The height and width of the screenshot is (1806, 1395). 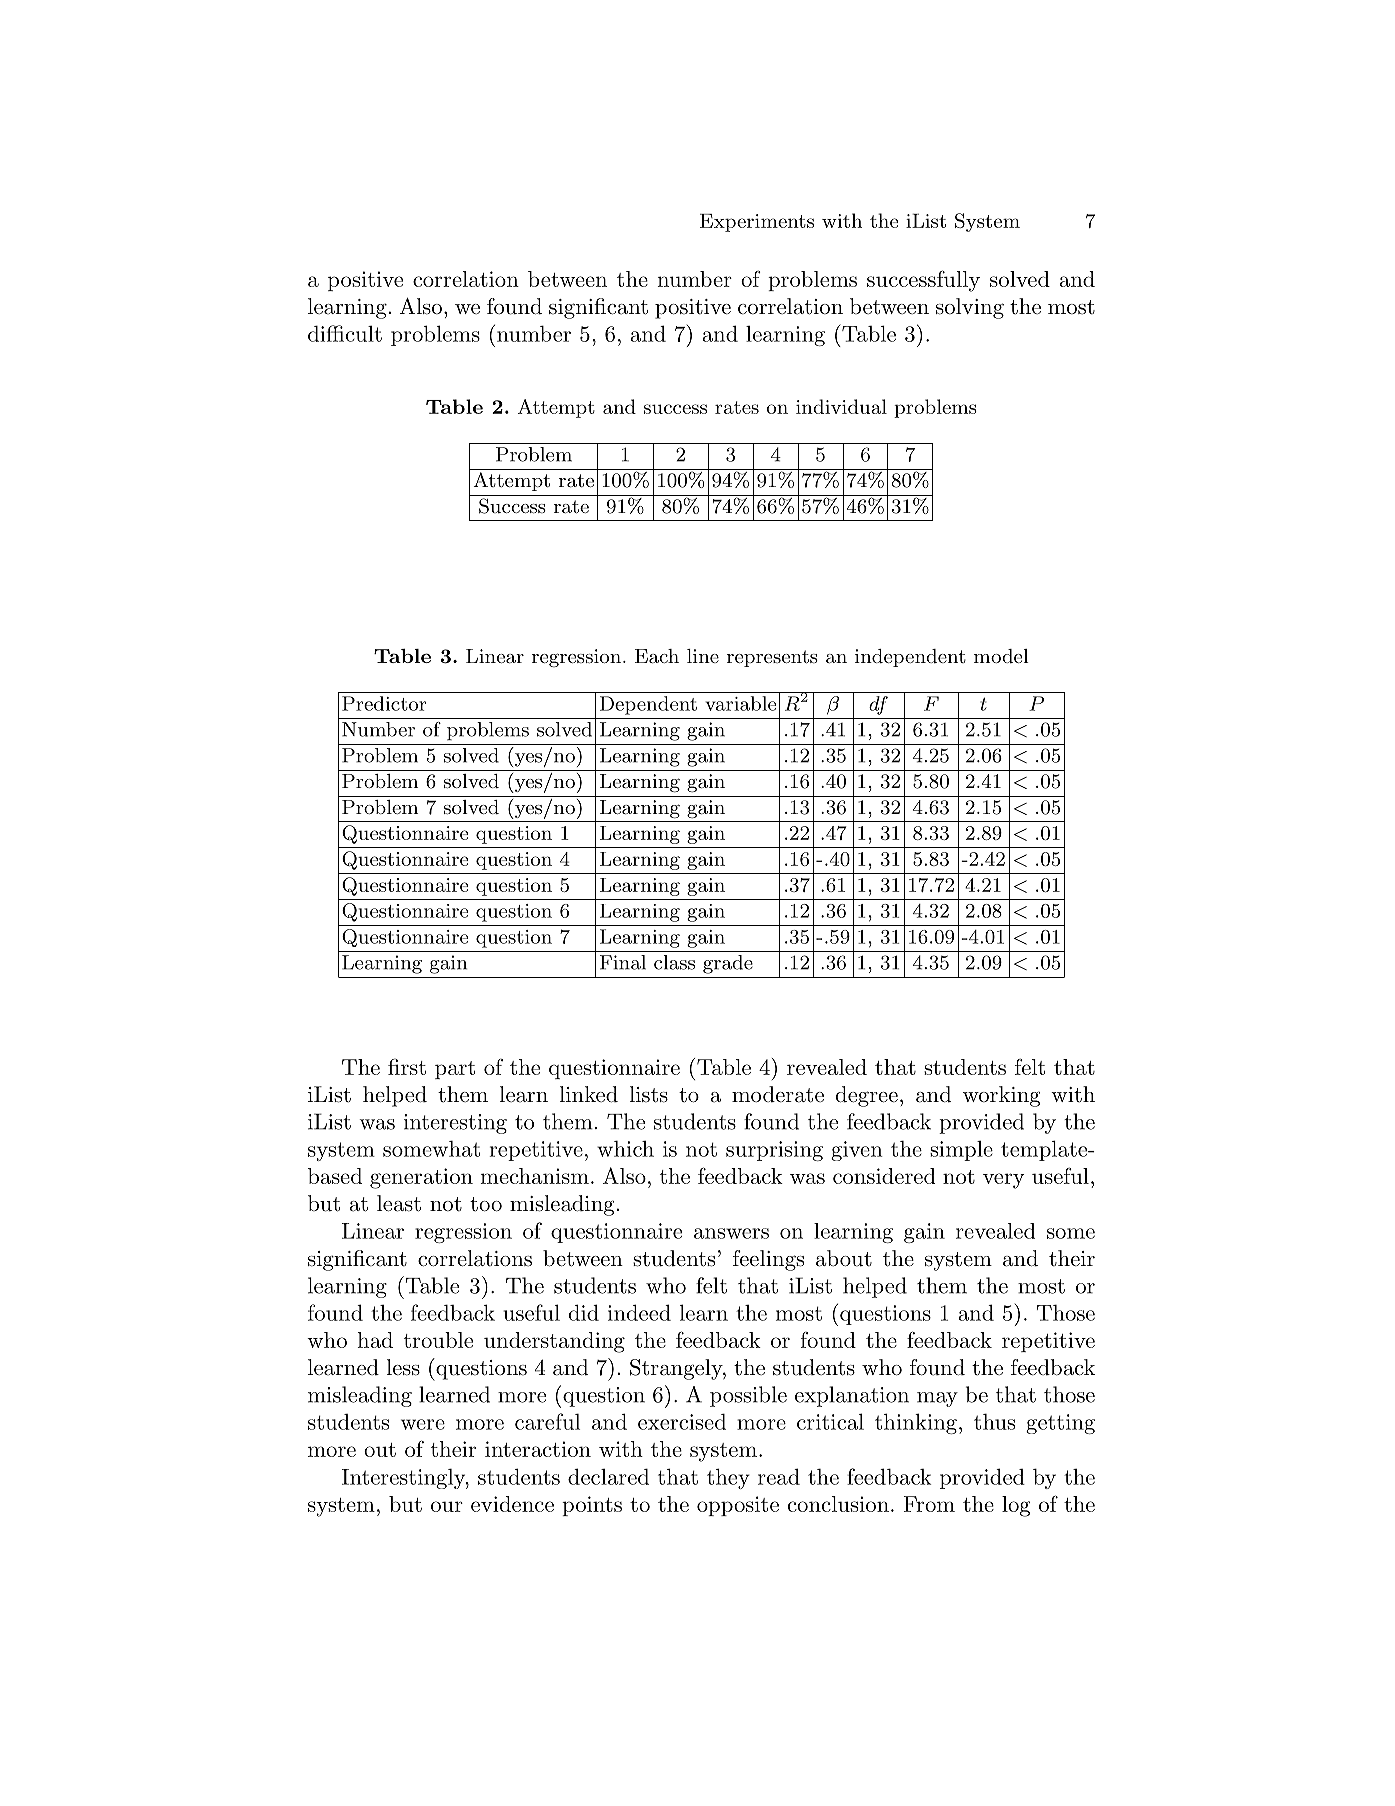 I want to click on individual, so click(x=841, y=406).
